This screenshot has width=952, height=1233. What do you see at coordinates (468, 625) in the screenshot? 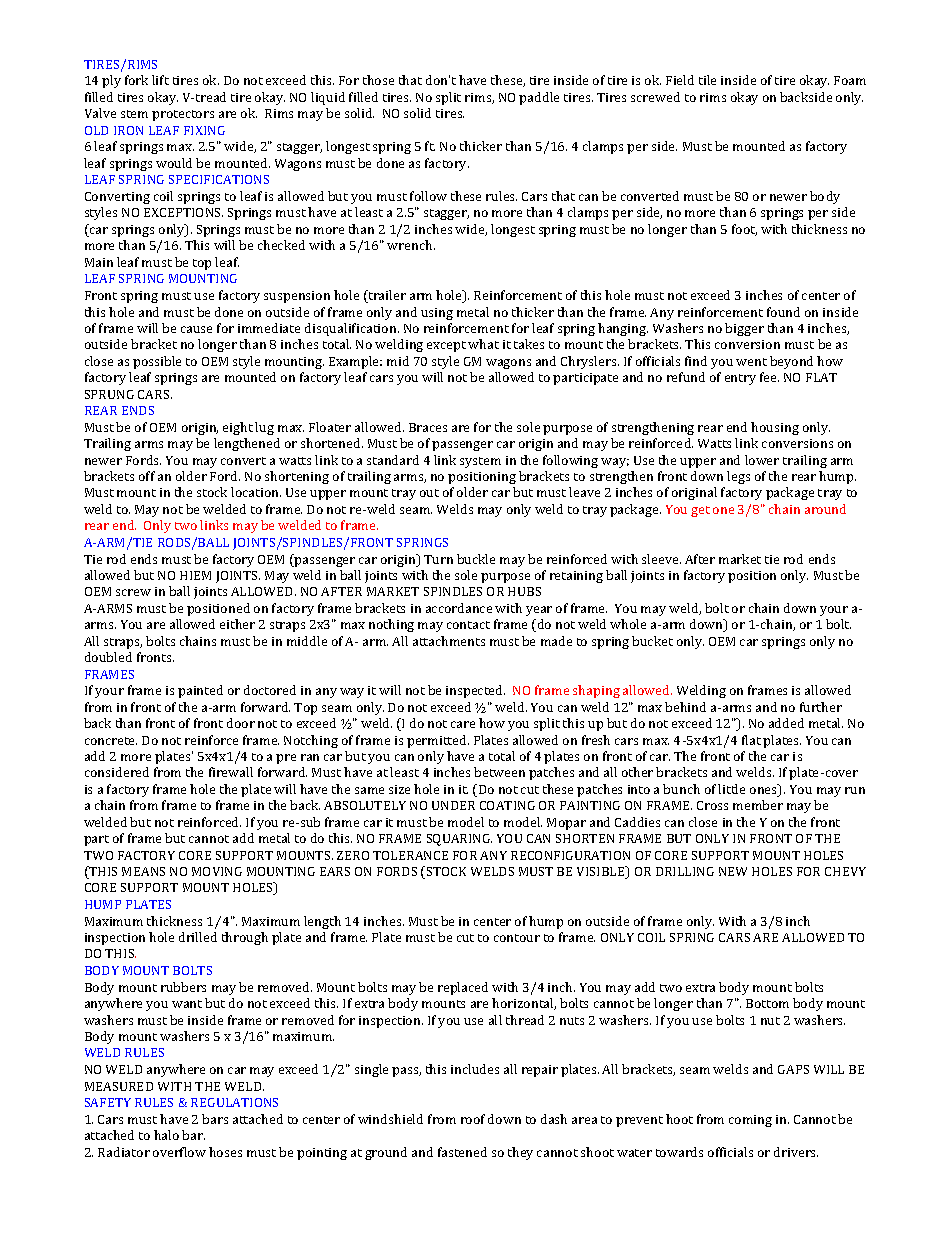
I see `contact` at bounding box center [468, 625].
